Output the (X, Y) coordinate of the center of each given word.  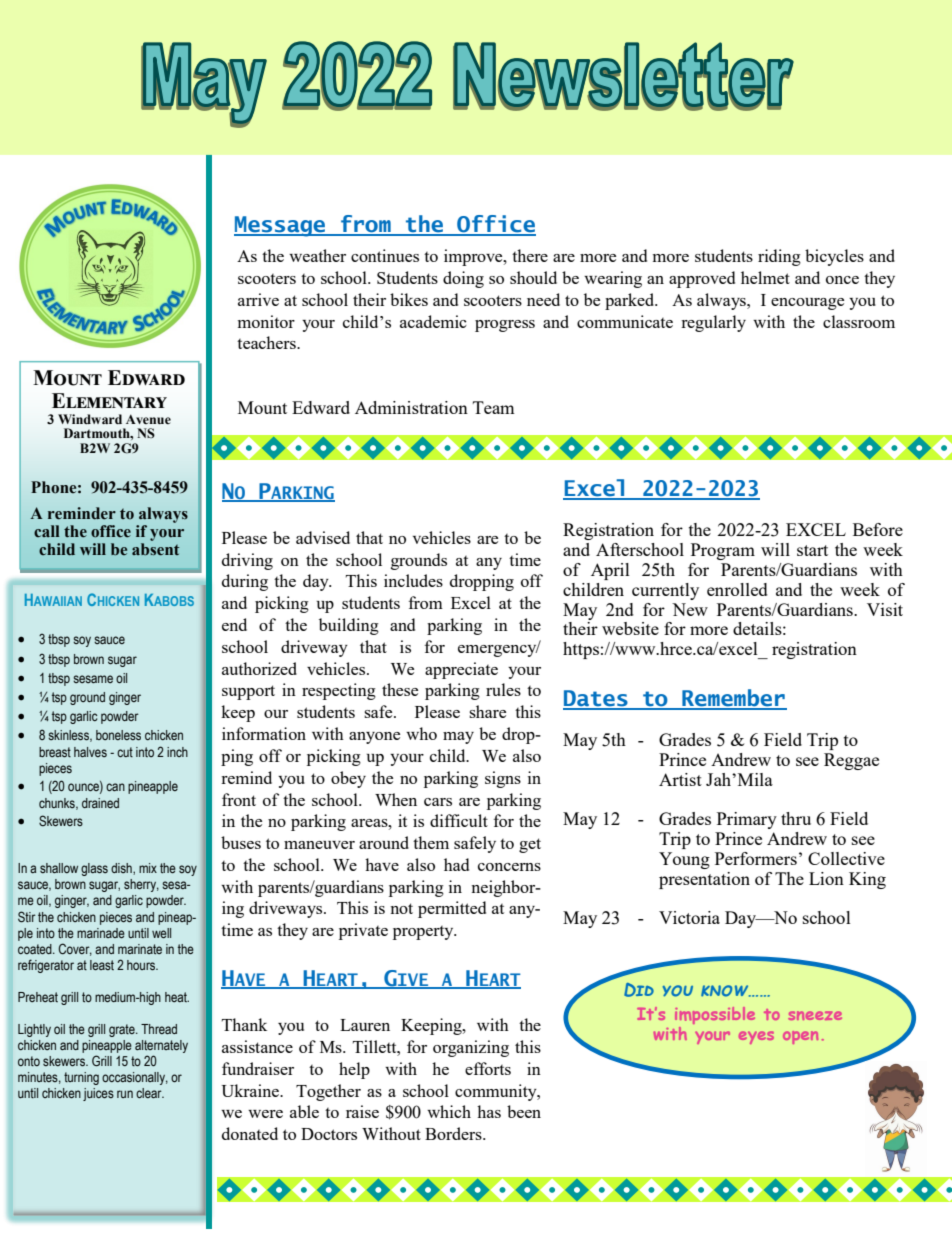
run (125, 1094)
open (800, 1037)
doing (463, 279)
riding (779, 257)
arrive (258, 299)
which (449, 1111)
